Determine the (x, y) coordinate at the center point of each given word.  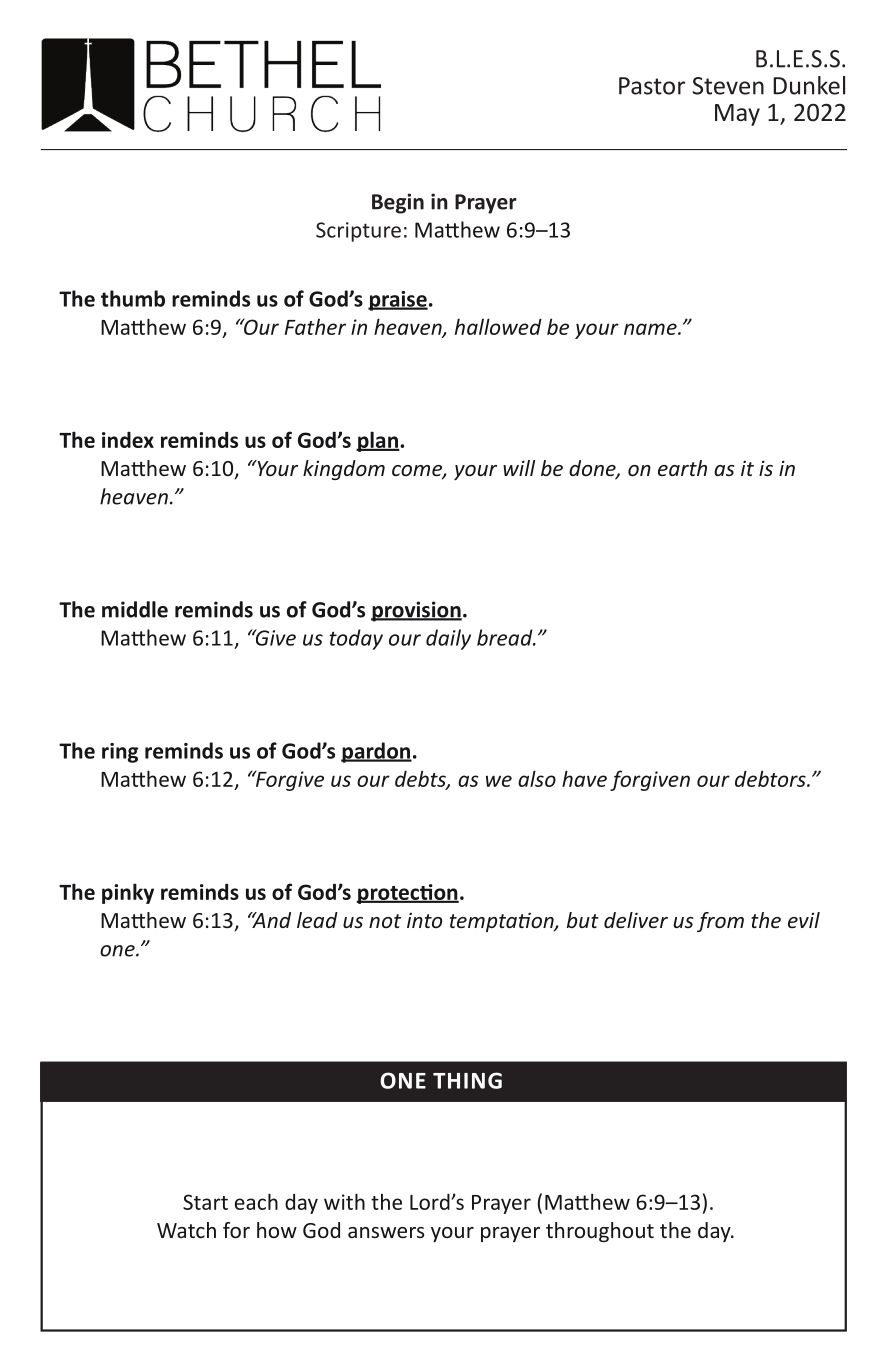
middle (135, 609)
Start (205, 1202)
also (537, 778)
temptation (503, 922)
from (720, 922)
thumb (133, 298)
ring (120, 753)
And (270, 920)
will (519, 468)
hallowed (498, 326)
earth (682, 468)
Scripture (358, 232)
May (737, 115)
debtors (771, 778)
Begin (398, 203)
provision (416, 611)
